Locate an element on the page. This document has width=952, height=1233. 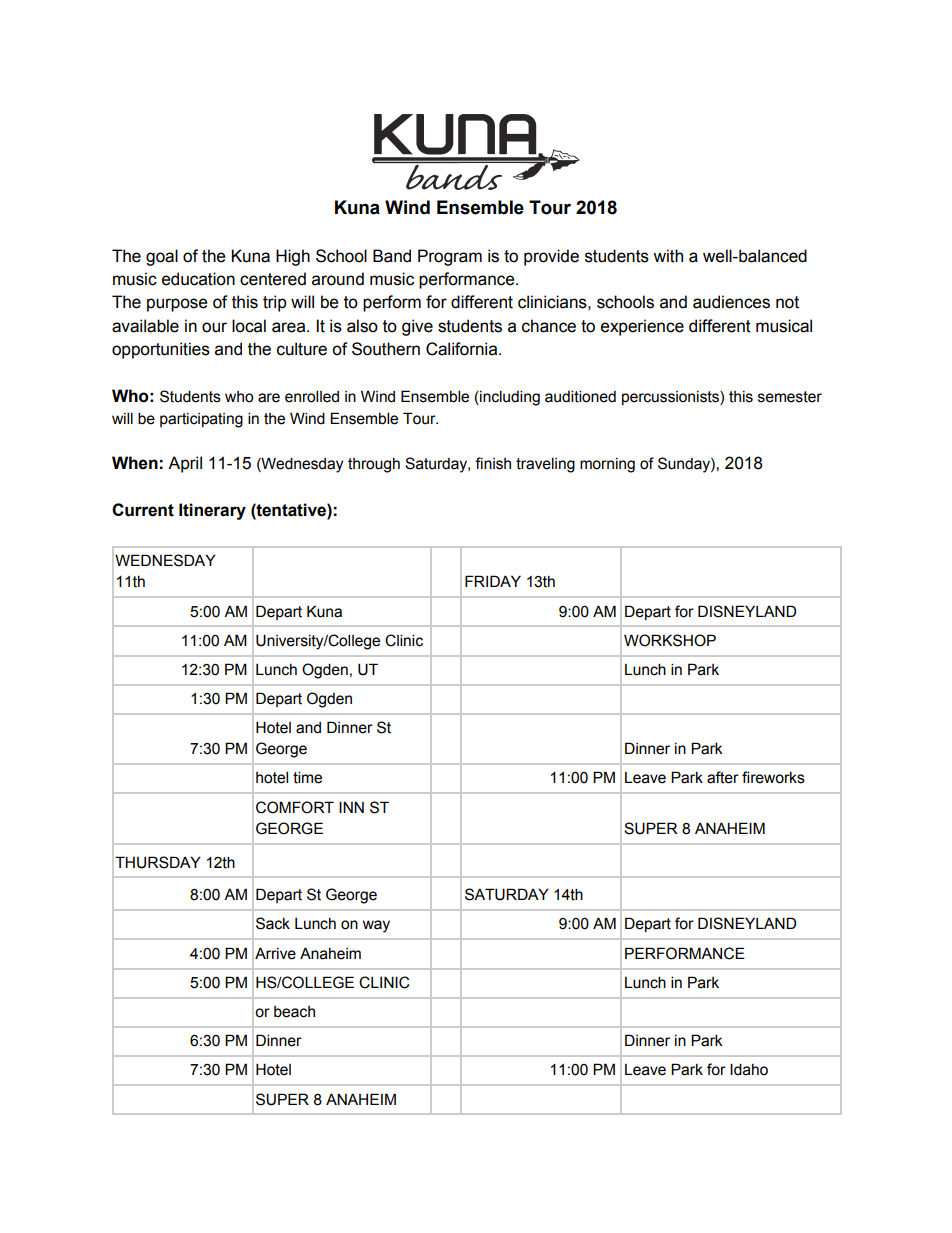
beach is located at coordinates (294, 1012).
